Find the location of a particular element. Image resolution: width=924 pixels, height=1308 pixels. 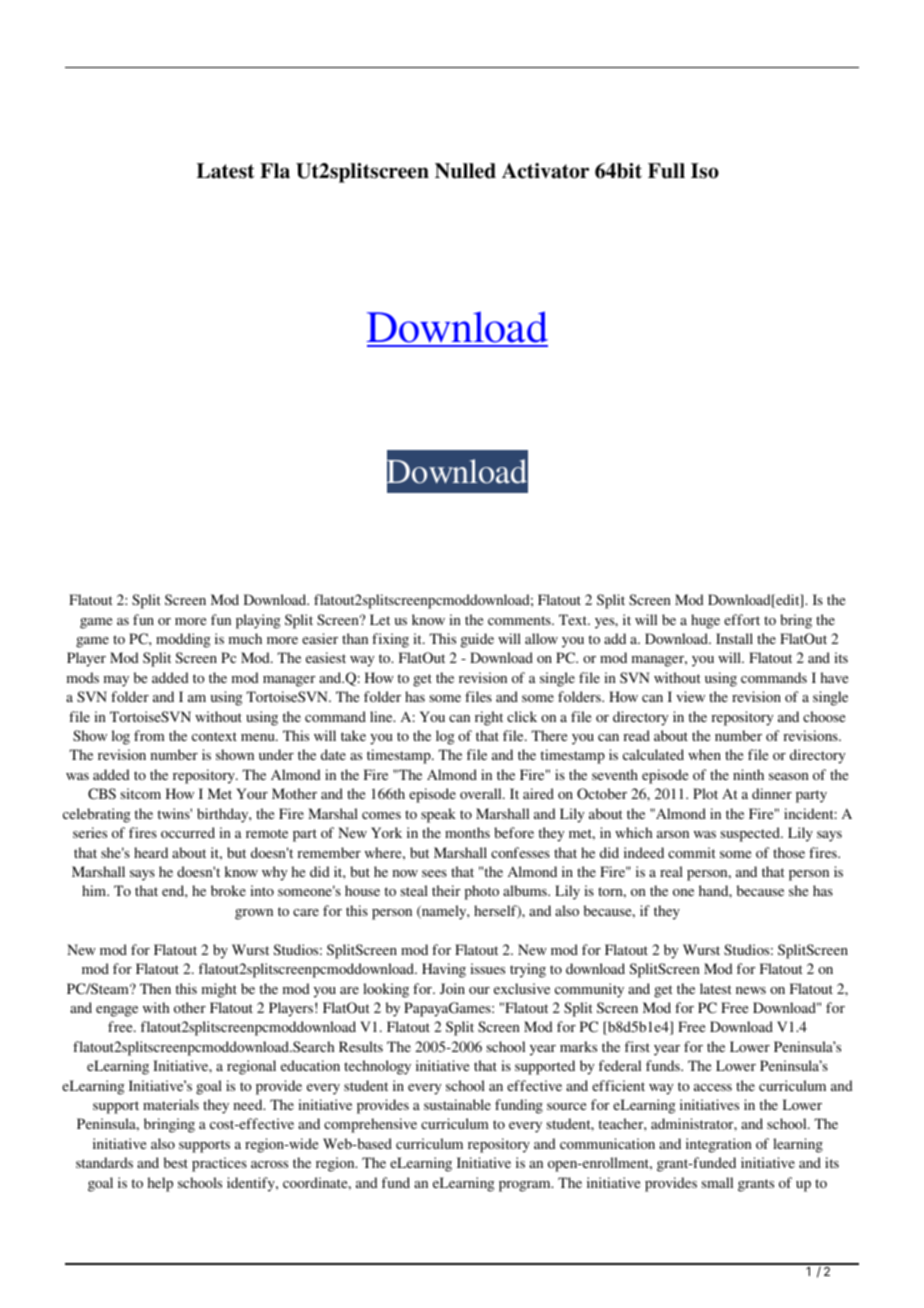

huge is located at coordinates (705, 621).
